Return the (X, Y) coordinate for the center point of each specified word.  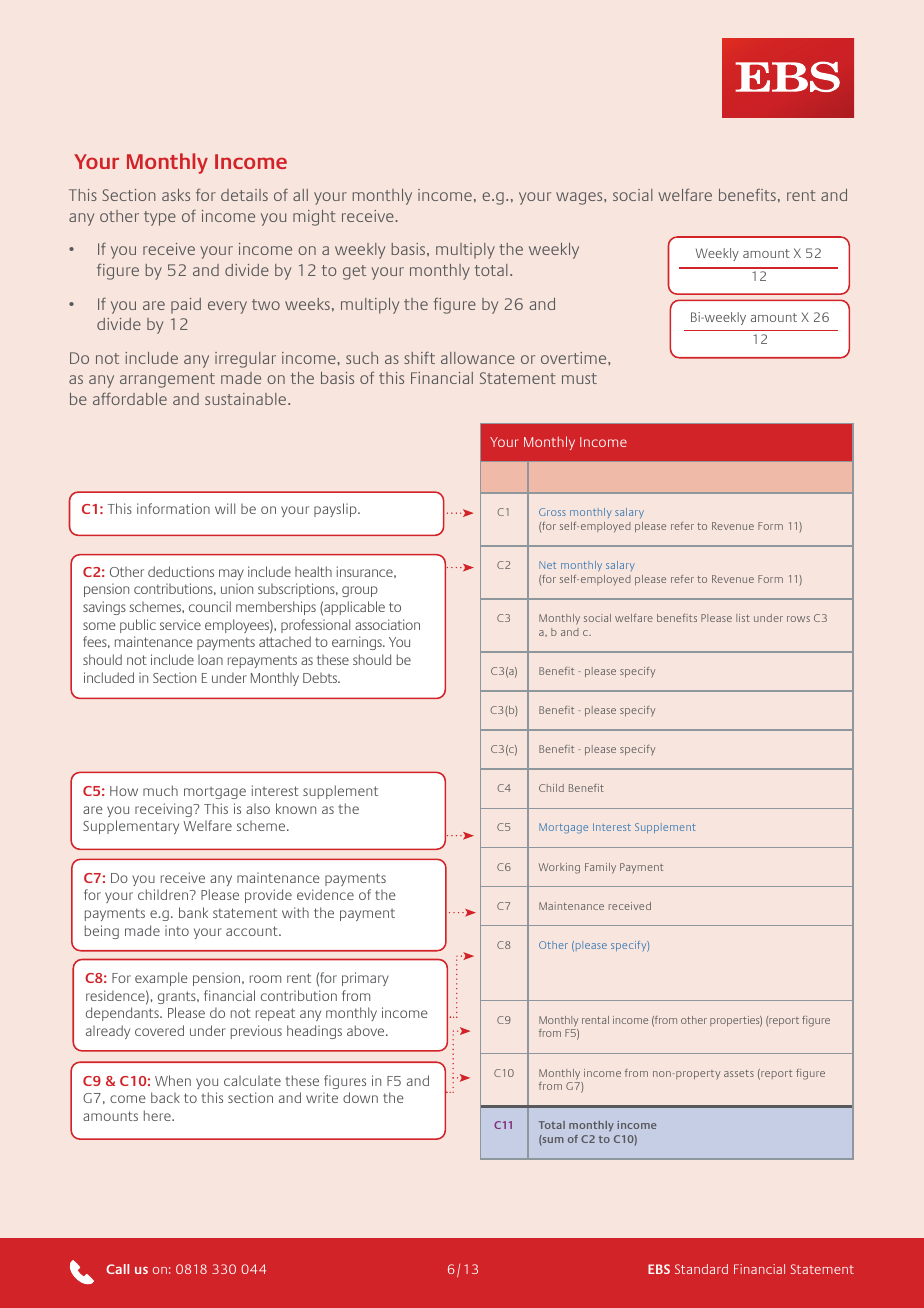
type (160, 218)
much (160, 790)
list (743, 618)
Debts (321, 677)
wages (580, 198)
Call (117, 1269)
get (354, 272)
